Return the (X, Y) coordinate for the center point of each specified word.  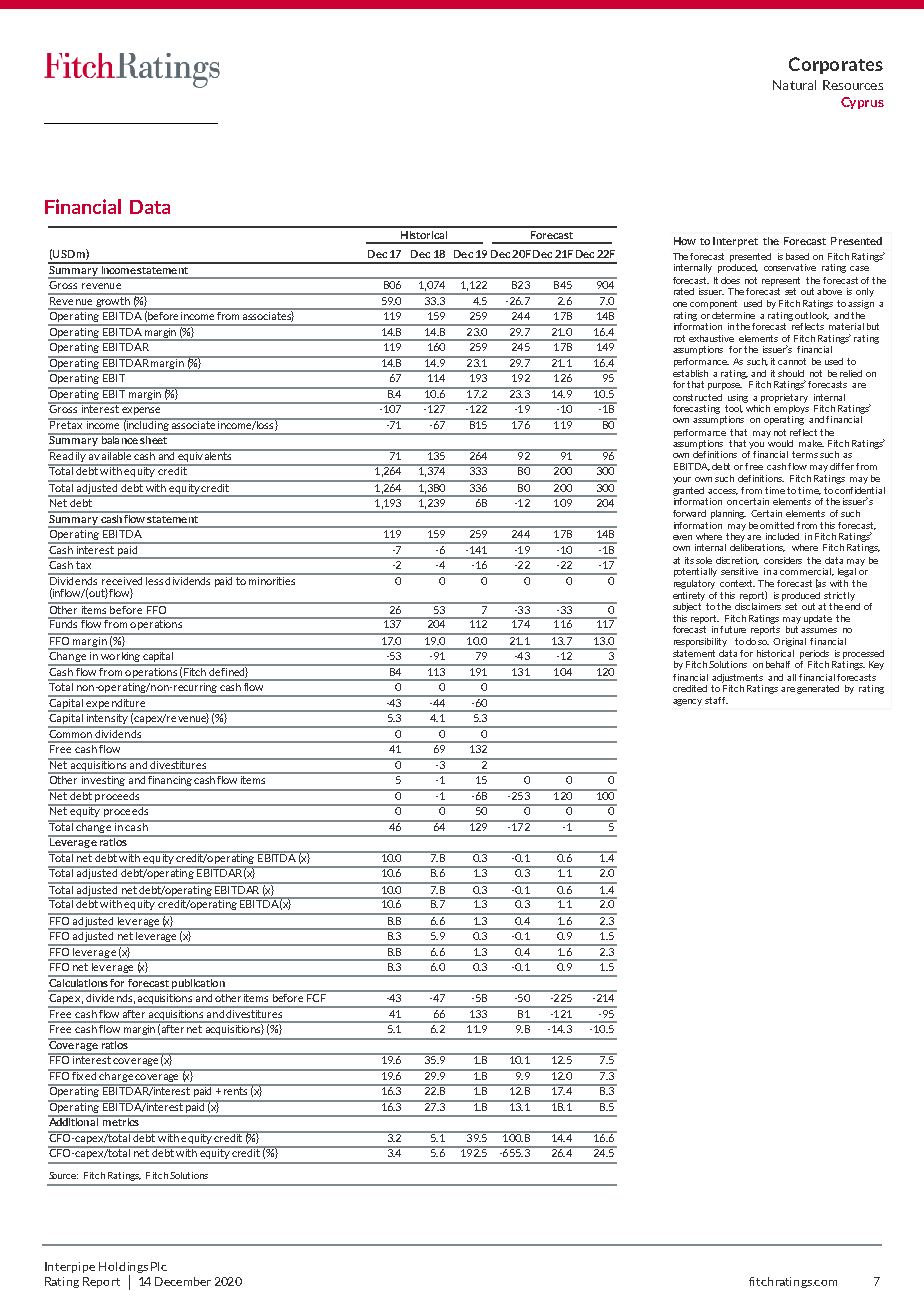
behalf (778, 664)
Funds (64, 623)
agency (687, 702)
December (183, 1281)
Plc (159, 1266)
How (685, 241)
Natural (794, 85)
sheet (154, 439)
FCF (316, 996)
